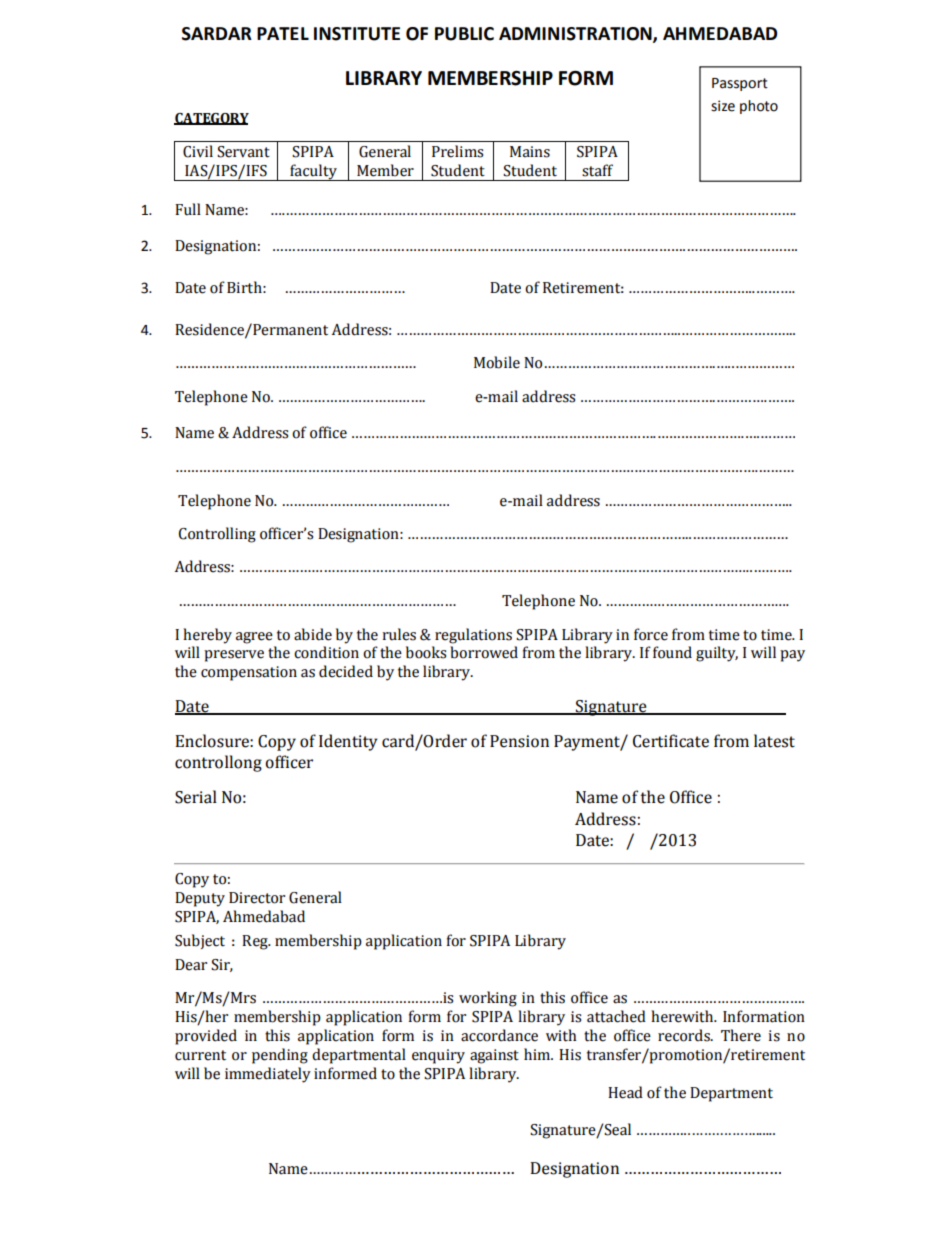  What do you see at coordinates (685, 1035) in the image?
I see `records` at bounding box center [685, 1035].
